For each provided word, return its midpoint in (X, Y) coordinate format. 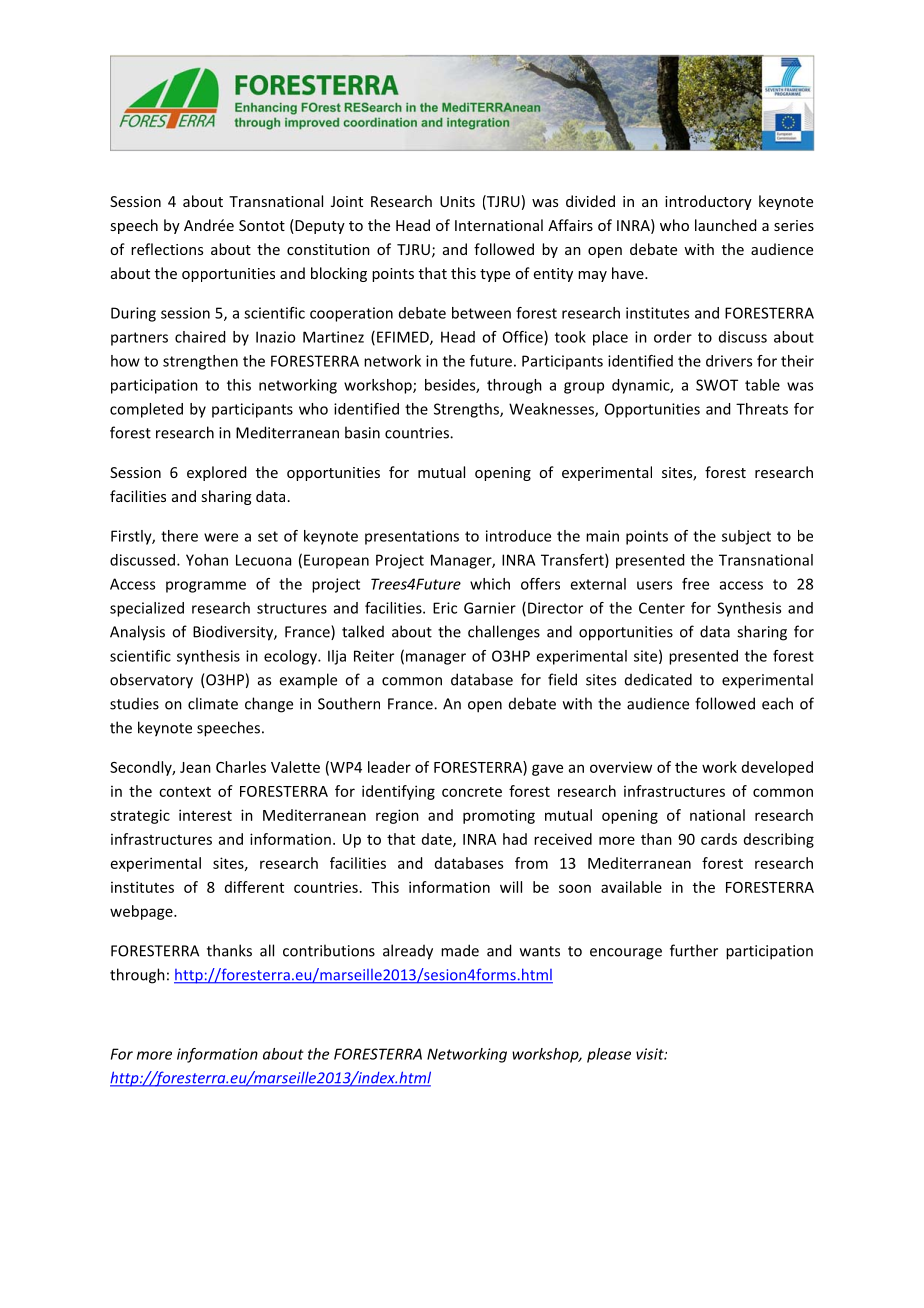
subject (746, 537)
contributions (329, 950)
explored (216, 473)
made (460, 950)
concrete (472, 792)
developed (777, 768)
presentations (412, 537)
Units (457, 201)
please (609, 1055)
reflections (167, 249)
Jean (195, 767)
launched (725, 225)
